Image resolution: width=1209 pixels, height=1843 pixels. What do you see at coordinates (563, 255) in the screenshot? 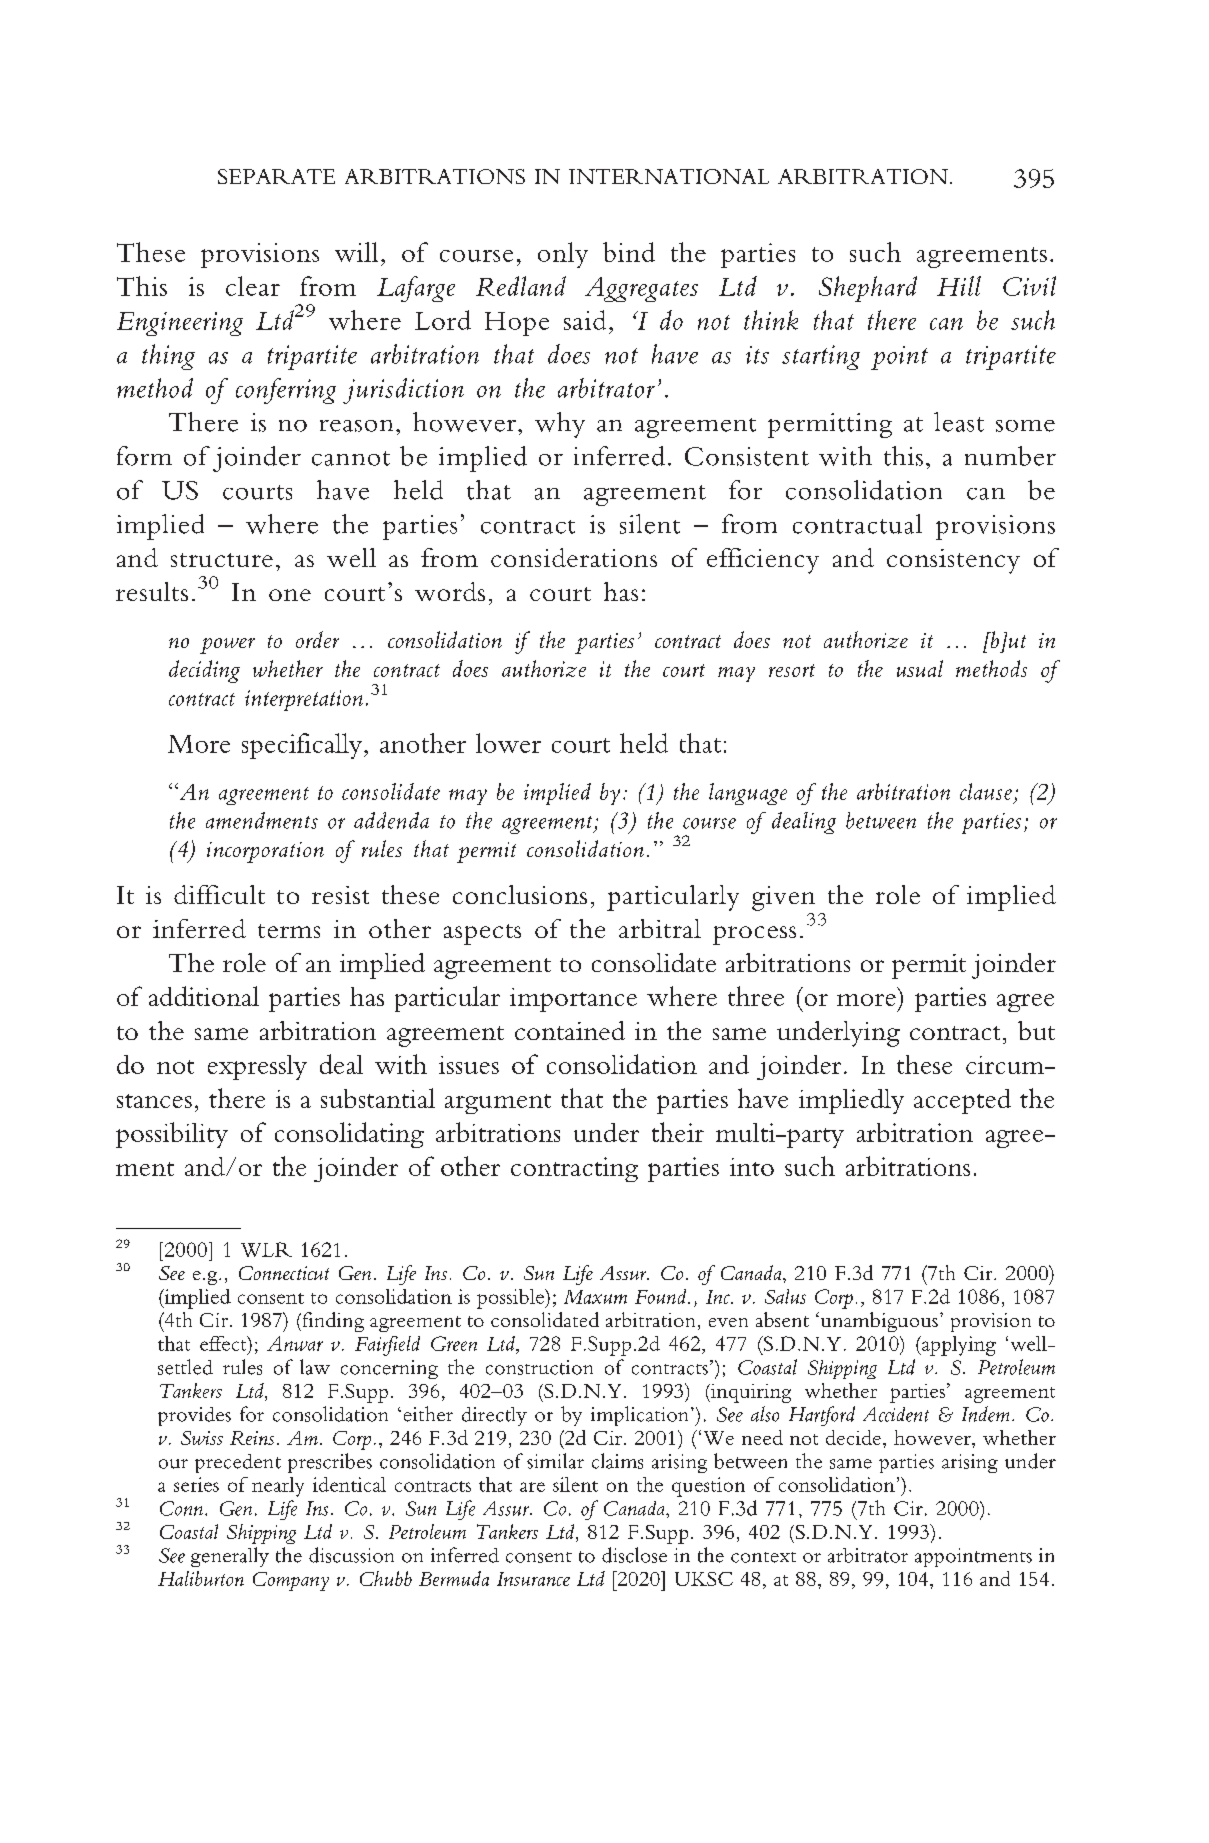
I see `only` at bounding box center [563, 255].
